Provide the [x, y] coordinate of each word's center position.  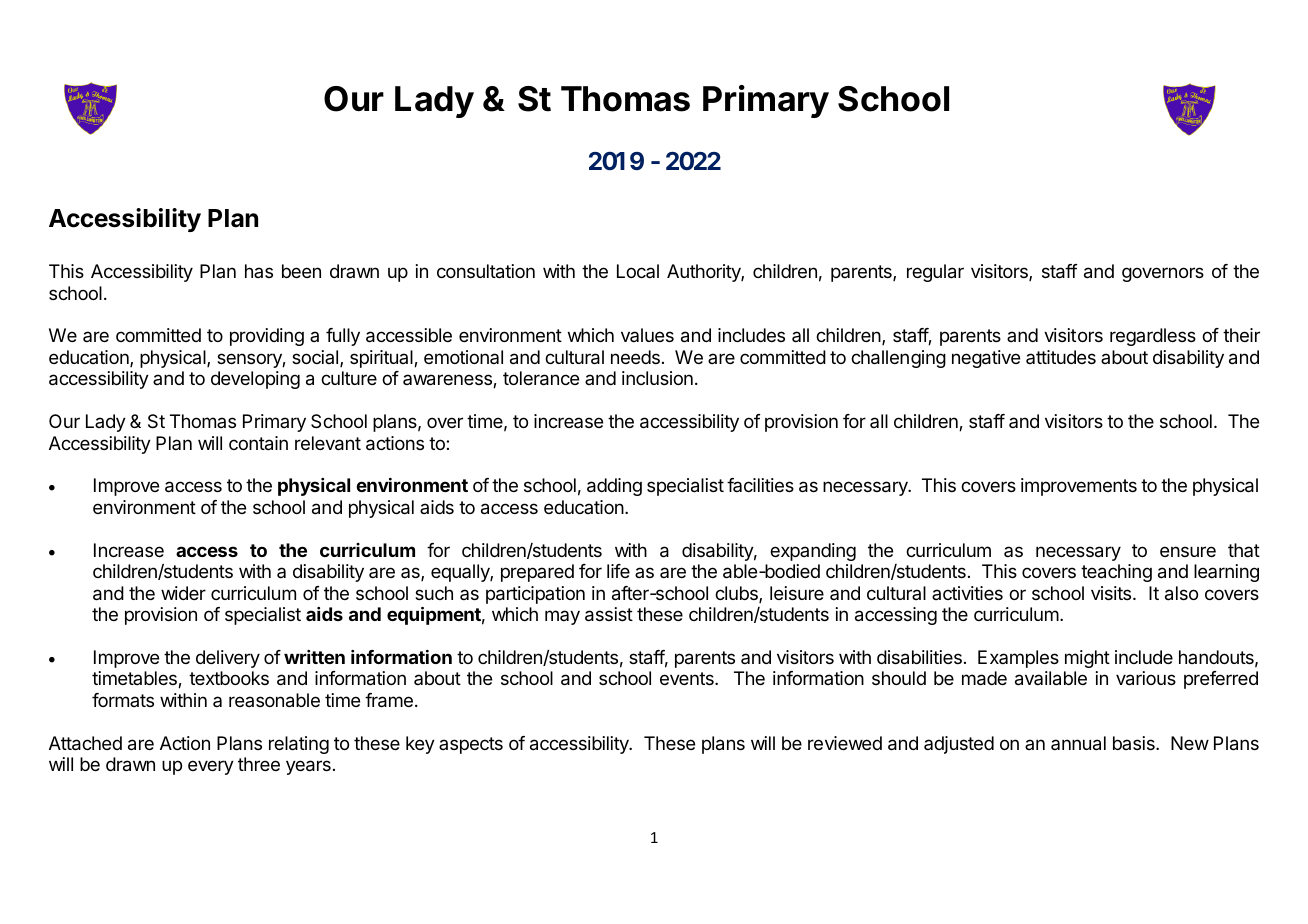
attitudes [1061, 357]
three [259, 764]
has [259, 271]
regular [935, 273]
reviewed [845, 743]
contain [258, 443]
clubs [737, 594]
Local [638, 271]
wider [183, 593]
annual [1078, 743]
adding [614, 487]
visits [1112, 593]
